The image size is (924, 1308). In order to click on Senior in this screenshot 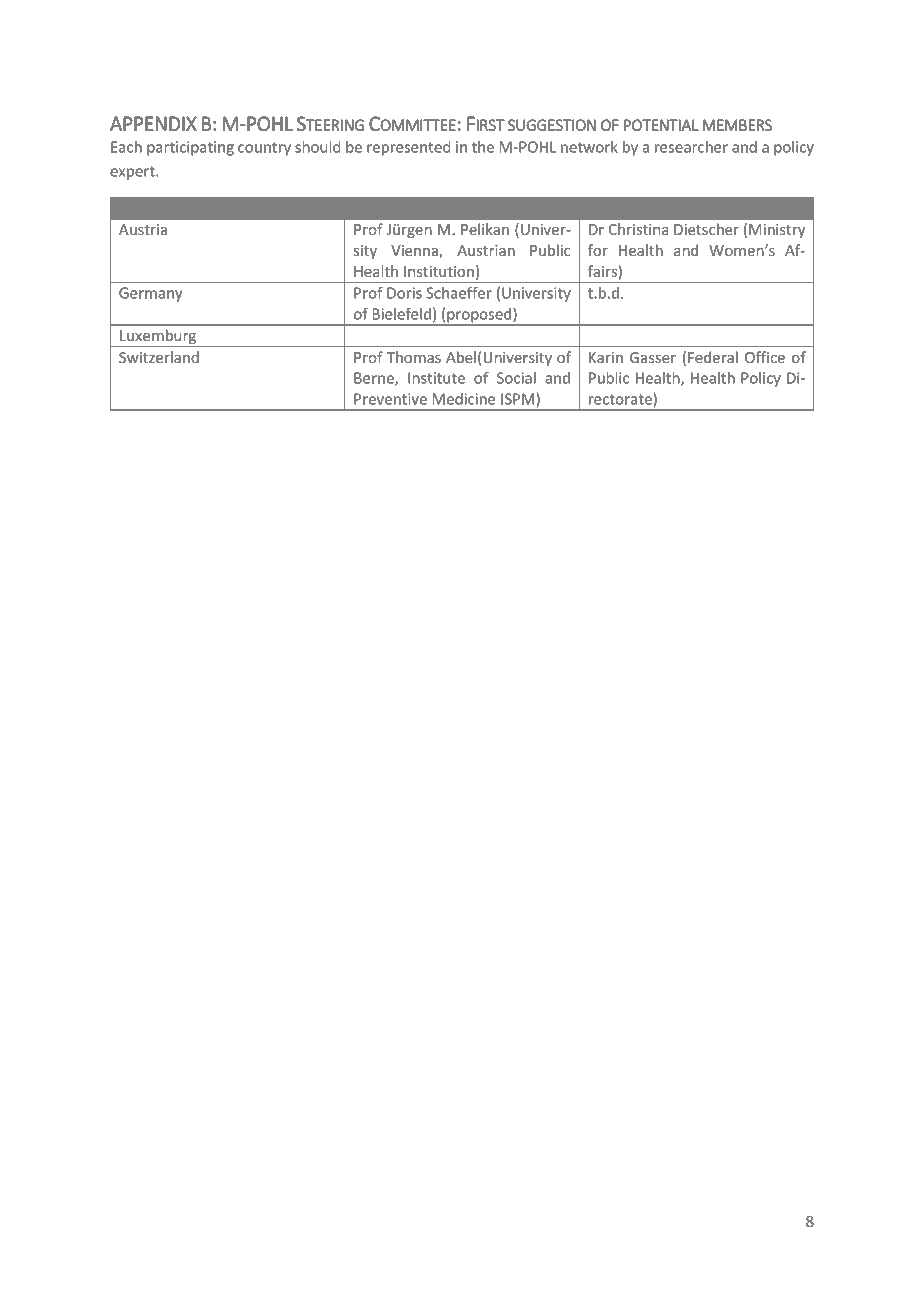, I will do `click(420, 208)`.
